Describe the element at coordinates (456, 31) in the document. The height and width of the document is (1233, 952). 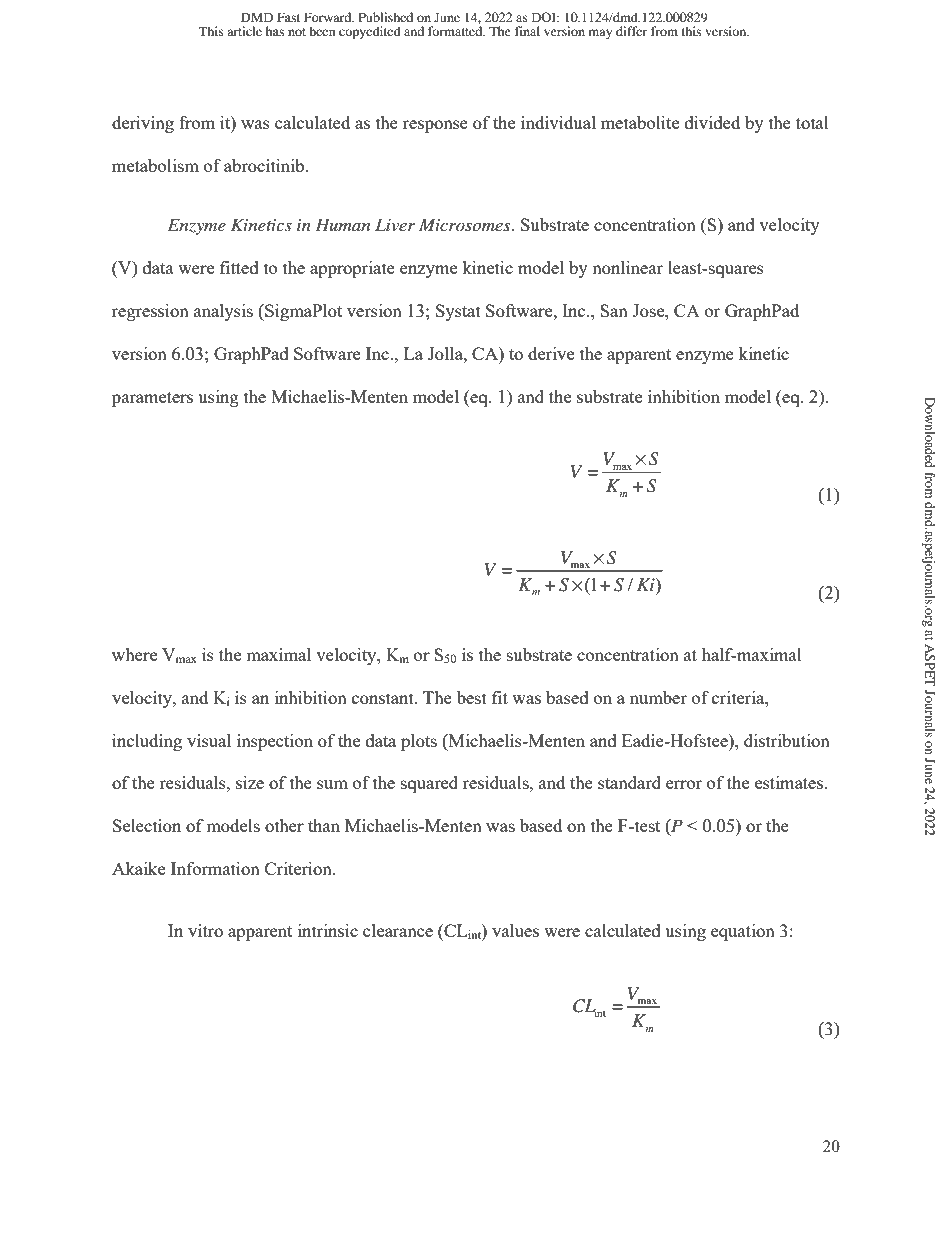
I see `formatted` at that location.
